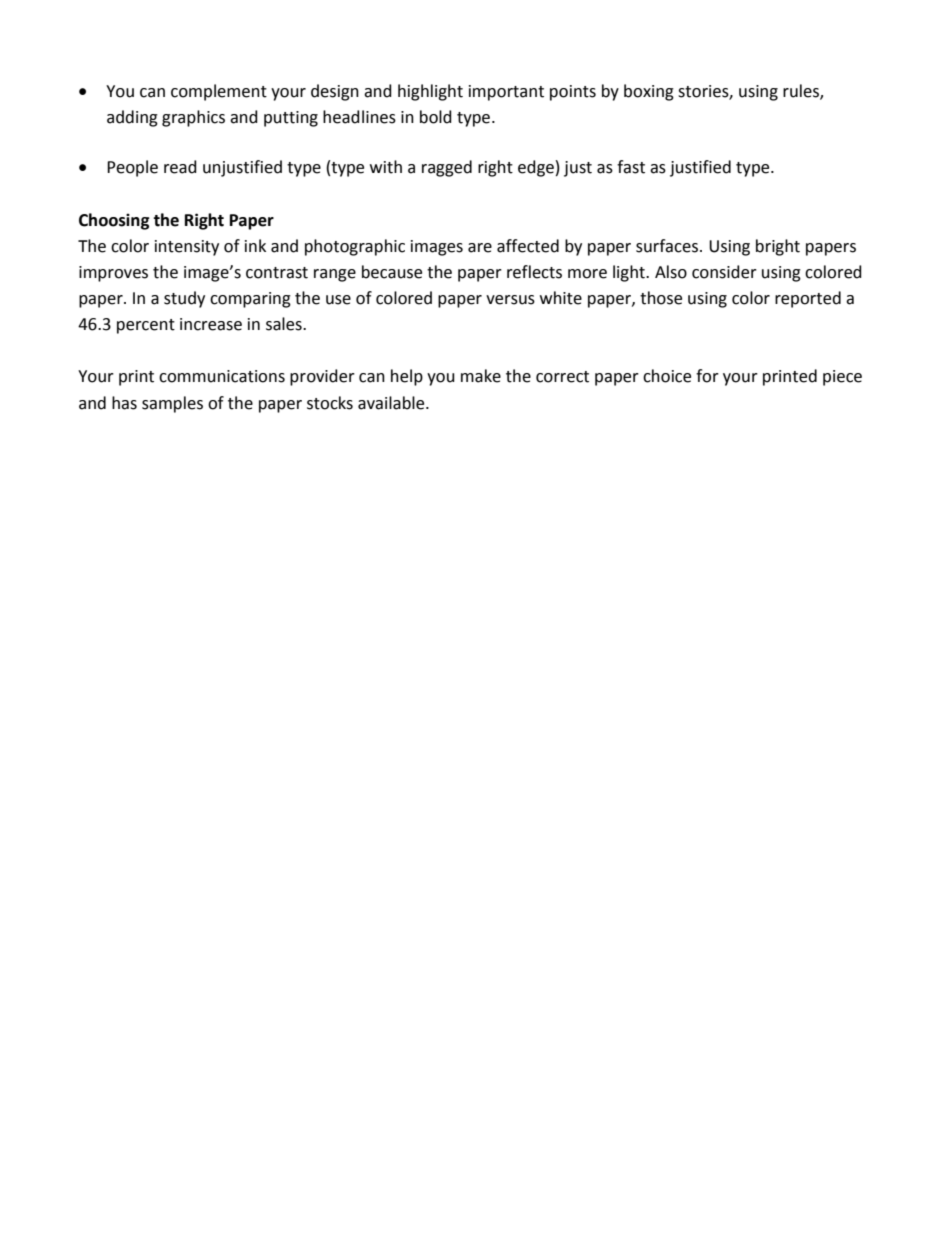 This screenshot has height=1233, width=952. I want to click on samples, so click(172, 404).
